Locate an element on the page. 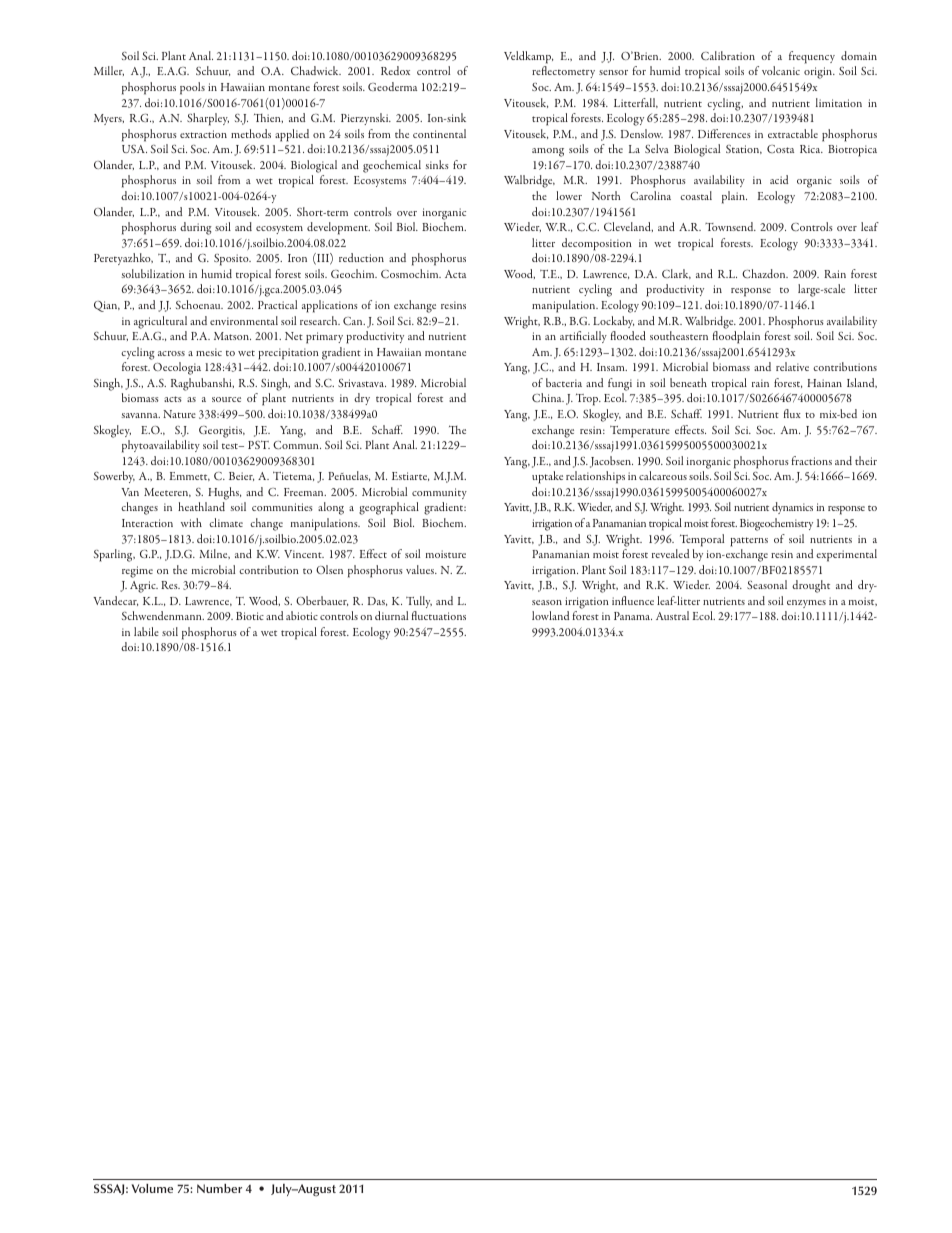 Image resolution: width=952 pixels, height=1233 pixels. Austral is located at coordinates (672, 615).
